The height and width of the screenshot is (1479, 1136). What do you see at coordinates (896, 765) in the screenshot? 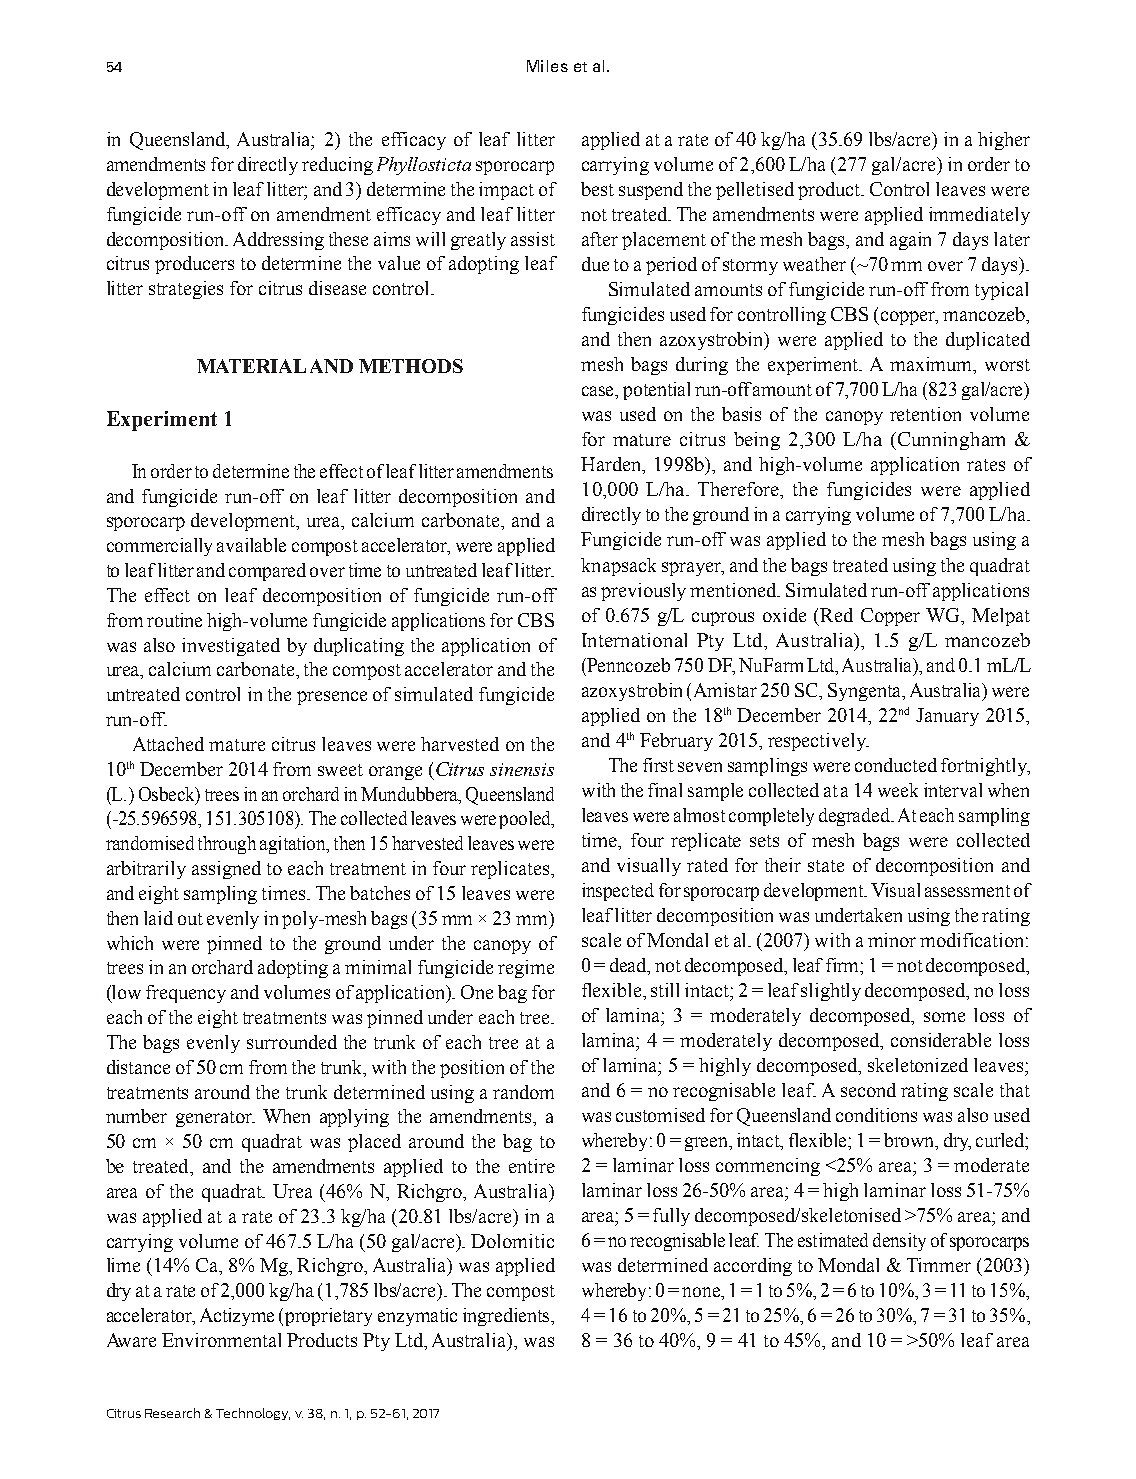
I see `conducted` at bounding box center [896, 765].
